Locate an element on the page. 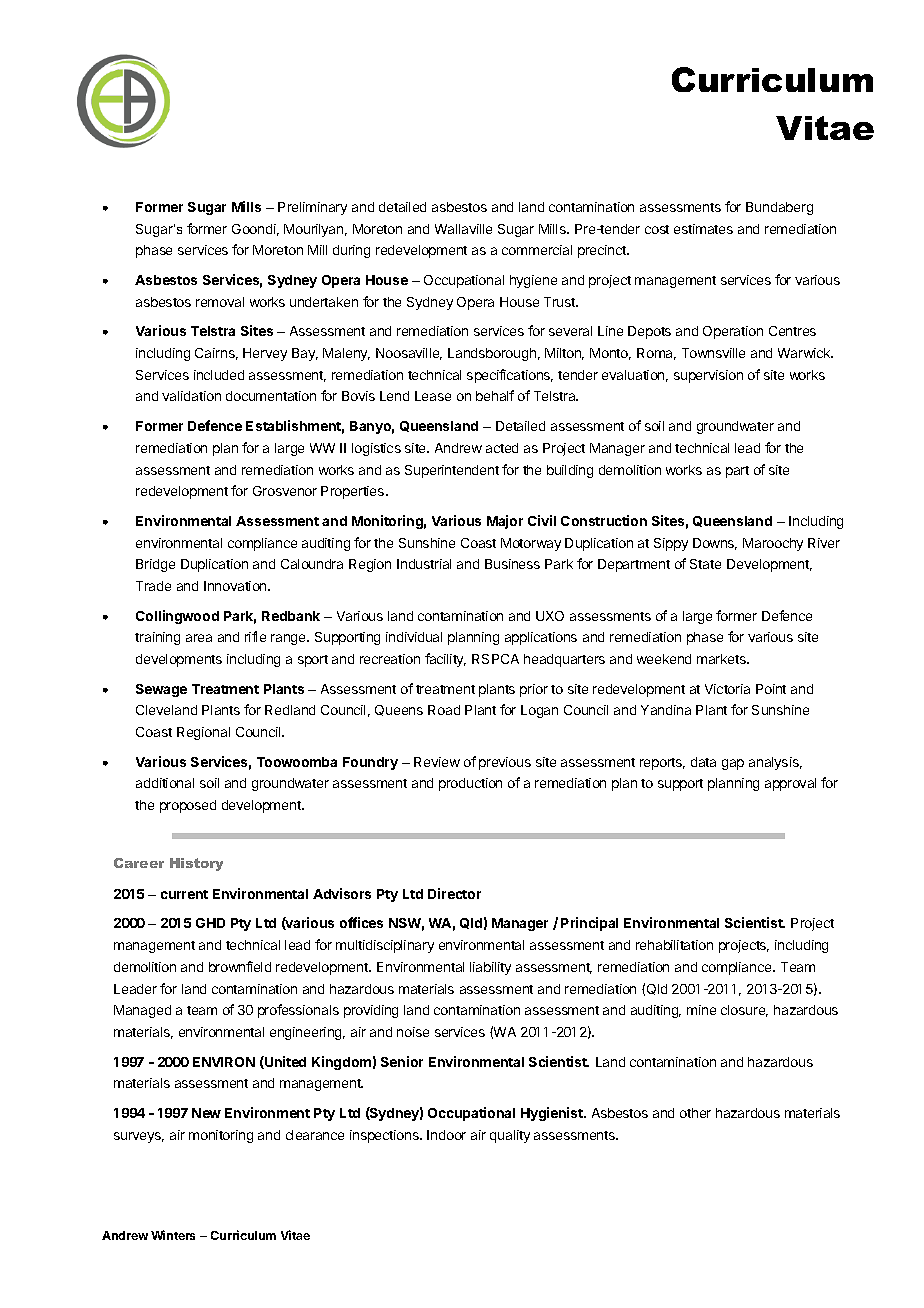 This document has width=924, height=1308. Downs is located at coordinates (715, 544).
